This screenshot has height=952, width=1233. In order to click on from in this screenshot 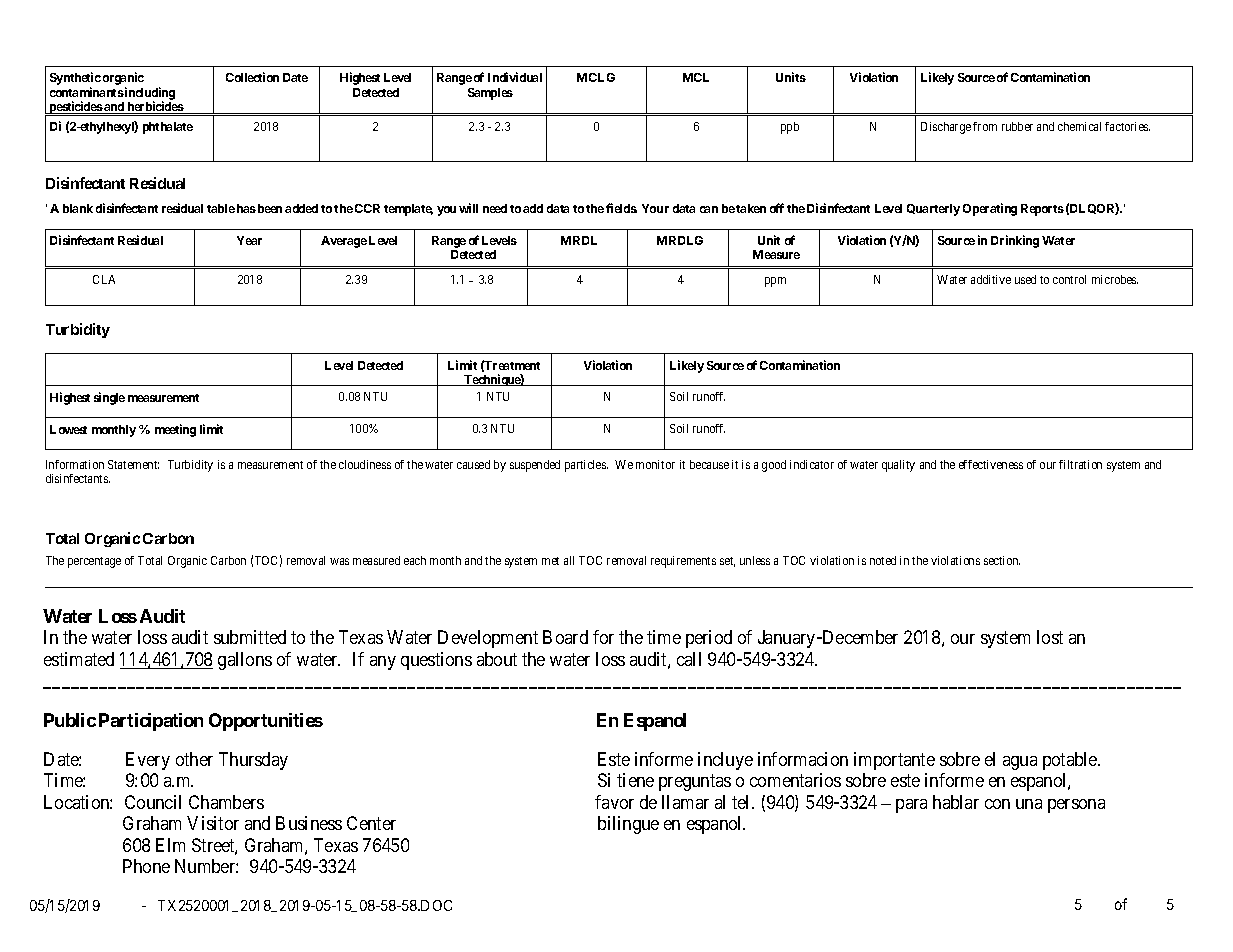, I will do `click(985, 126)`.
